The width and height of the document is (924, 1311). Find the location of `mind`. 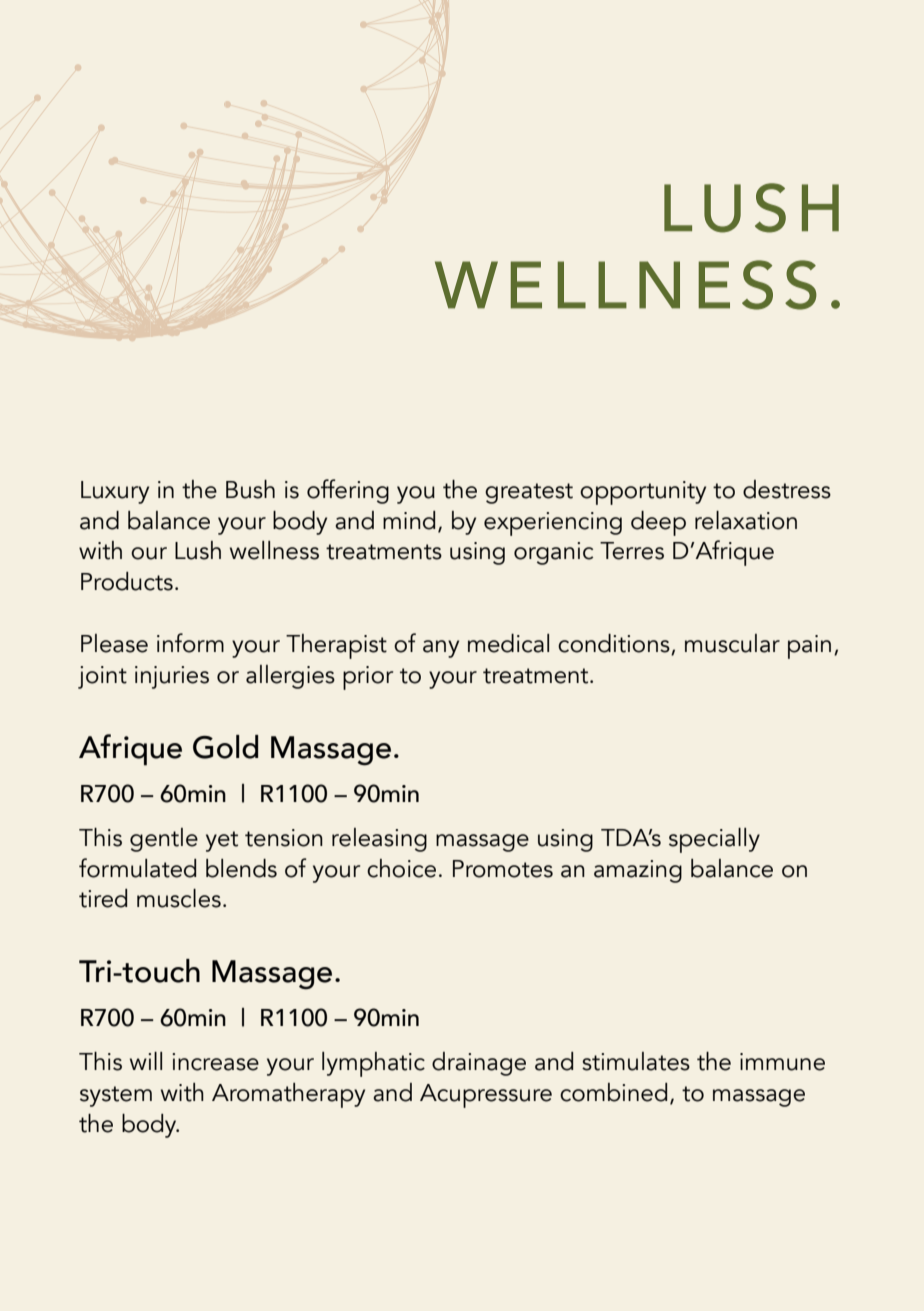

mind is located at coordinates (409, 520).
